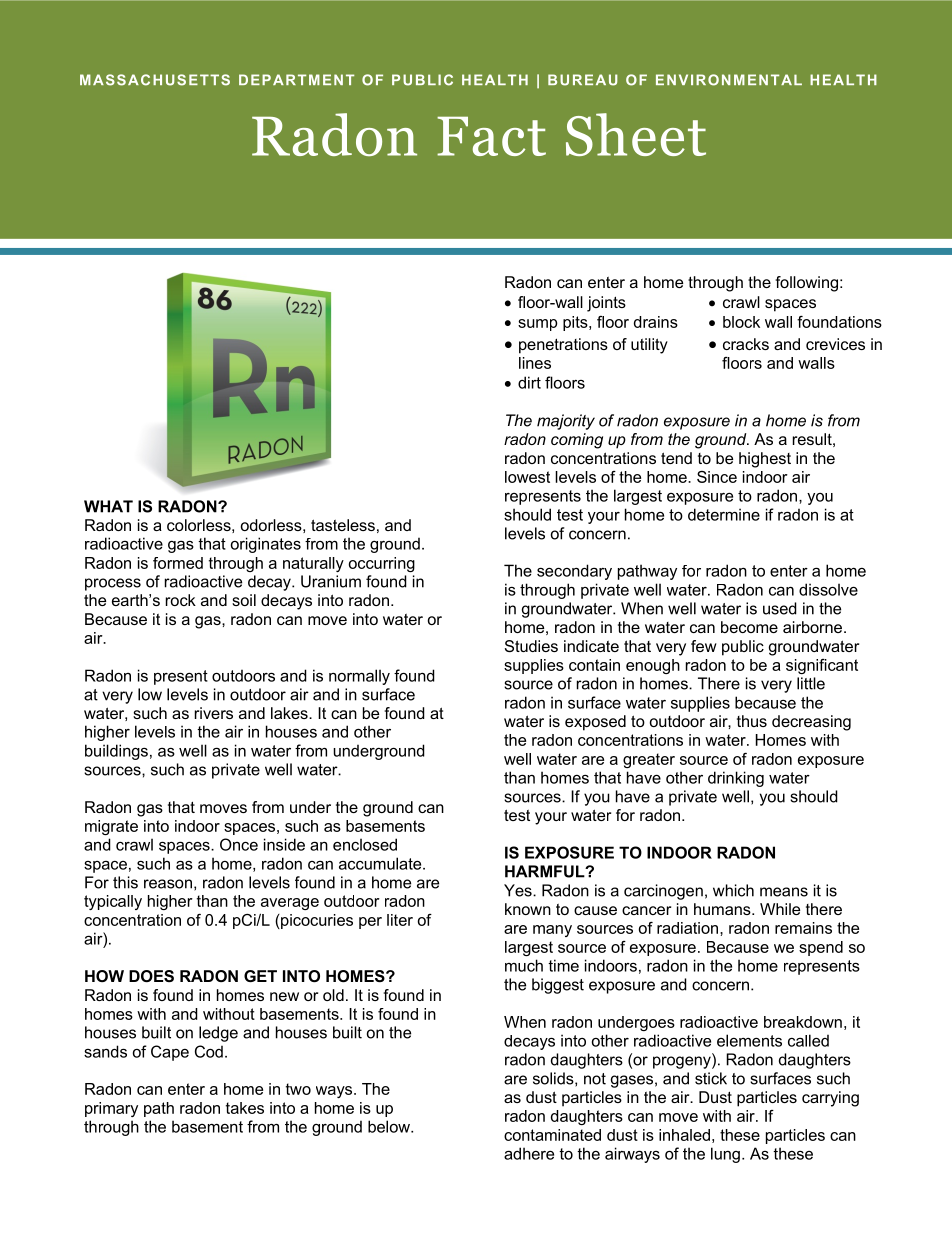 This image has width=952, height=1233. What do you see at coordinates (491, 136) in the image?
I see `Fact` at bounding box center [491, 136].
